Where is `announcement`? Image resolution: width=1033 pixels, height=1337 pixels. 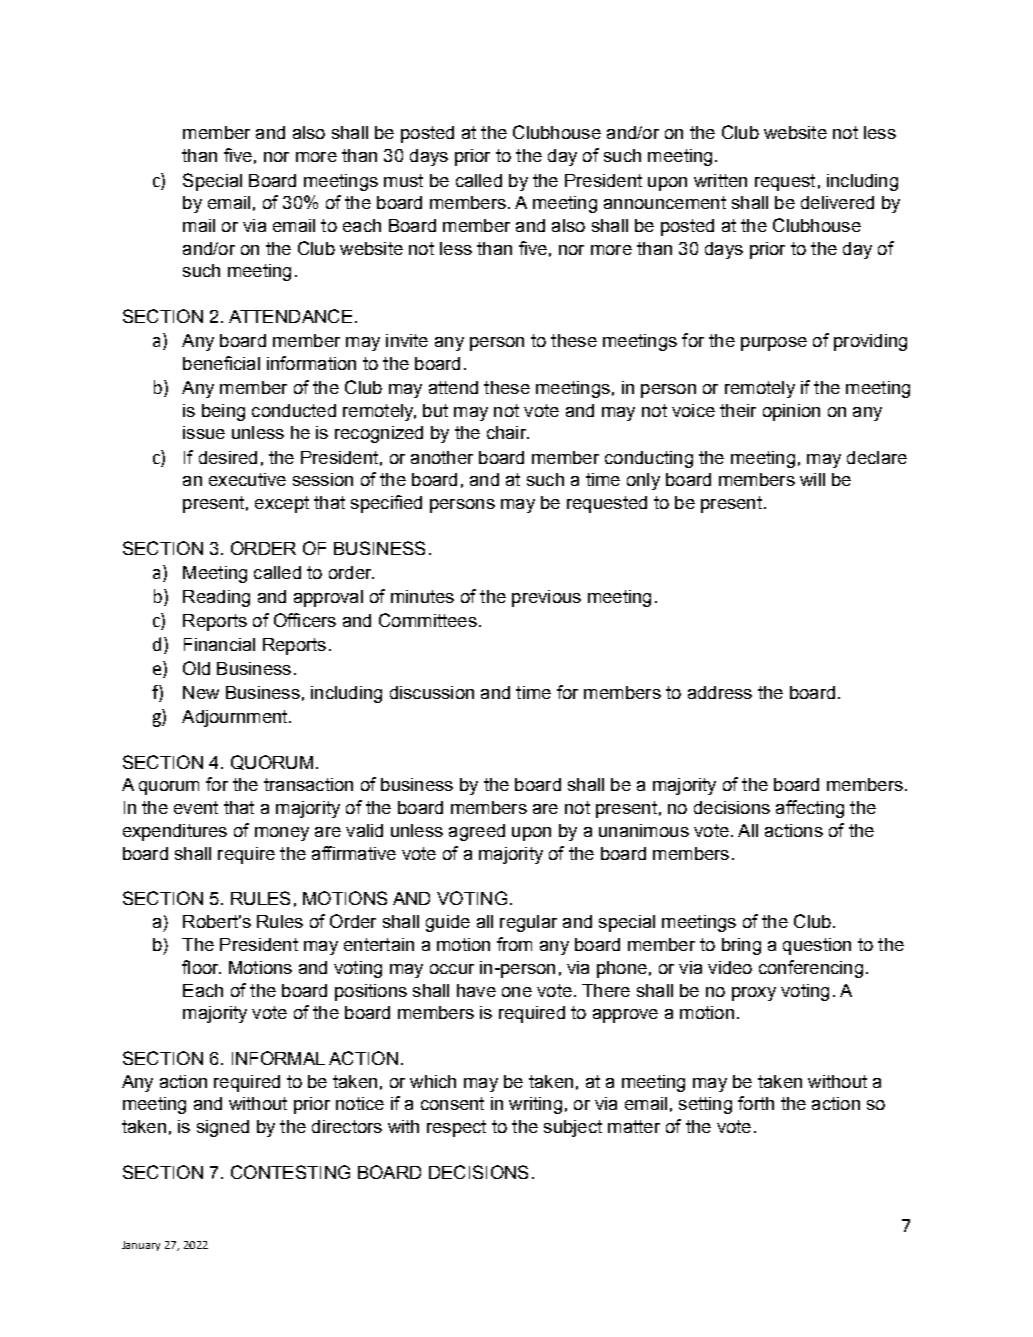 announcement is located at coordinates (665, 202).
